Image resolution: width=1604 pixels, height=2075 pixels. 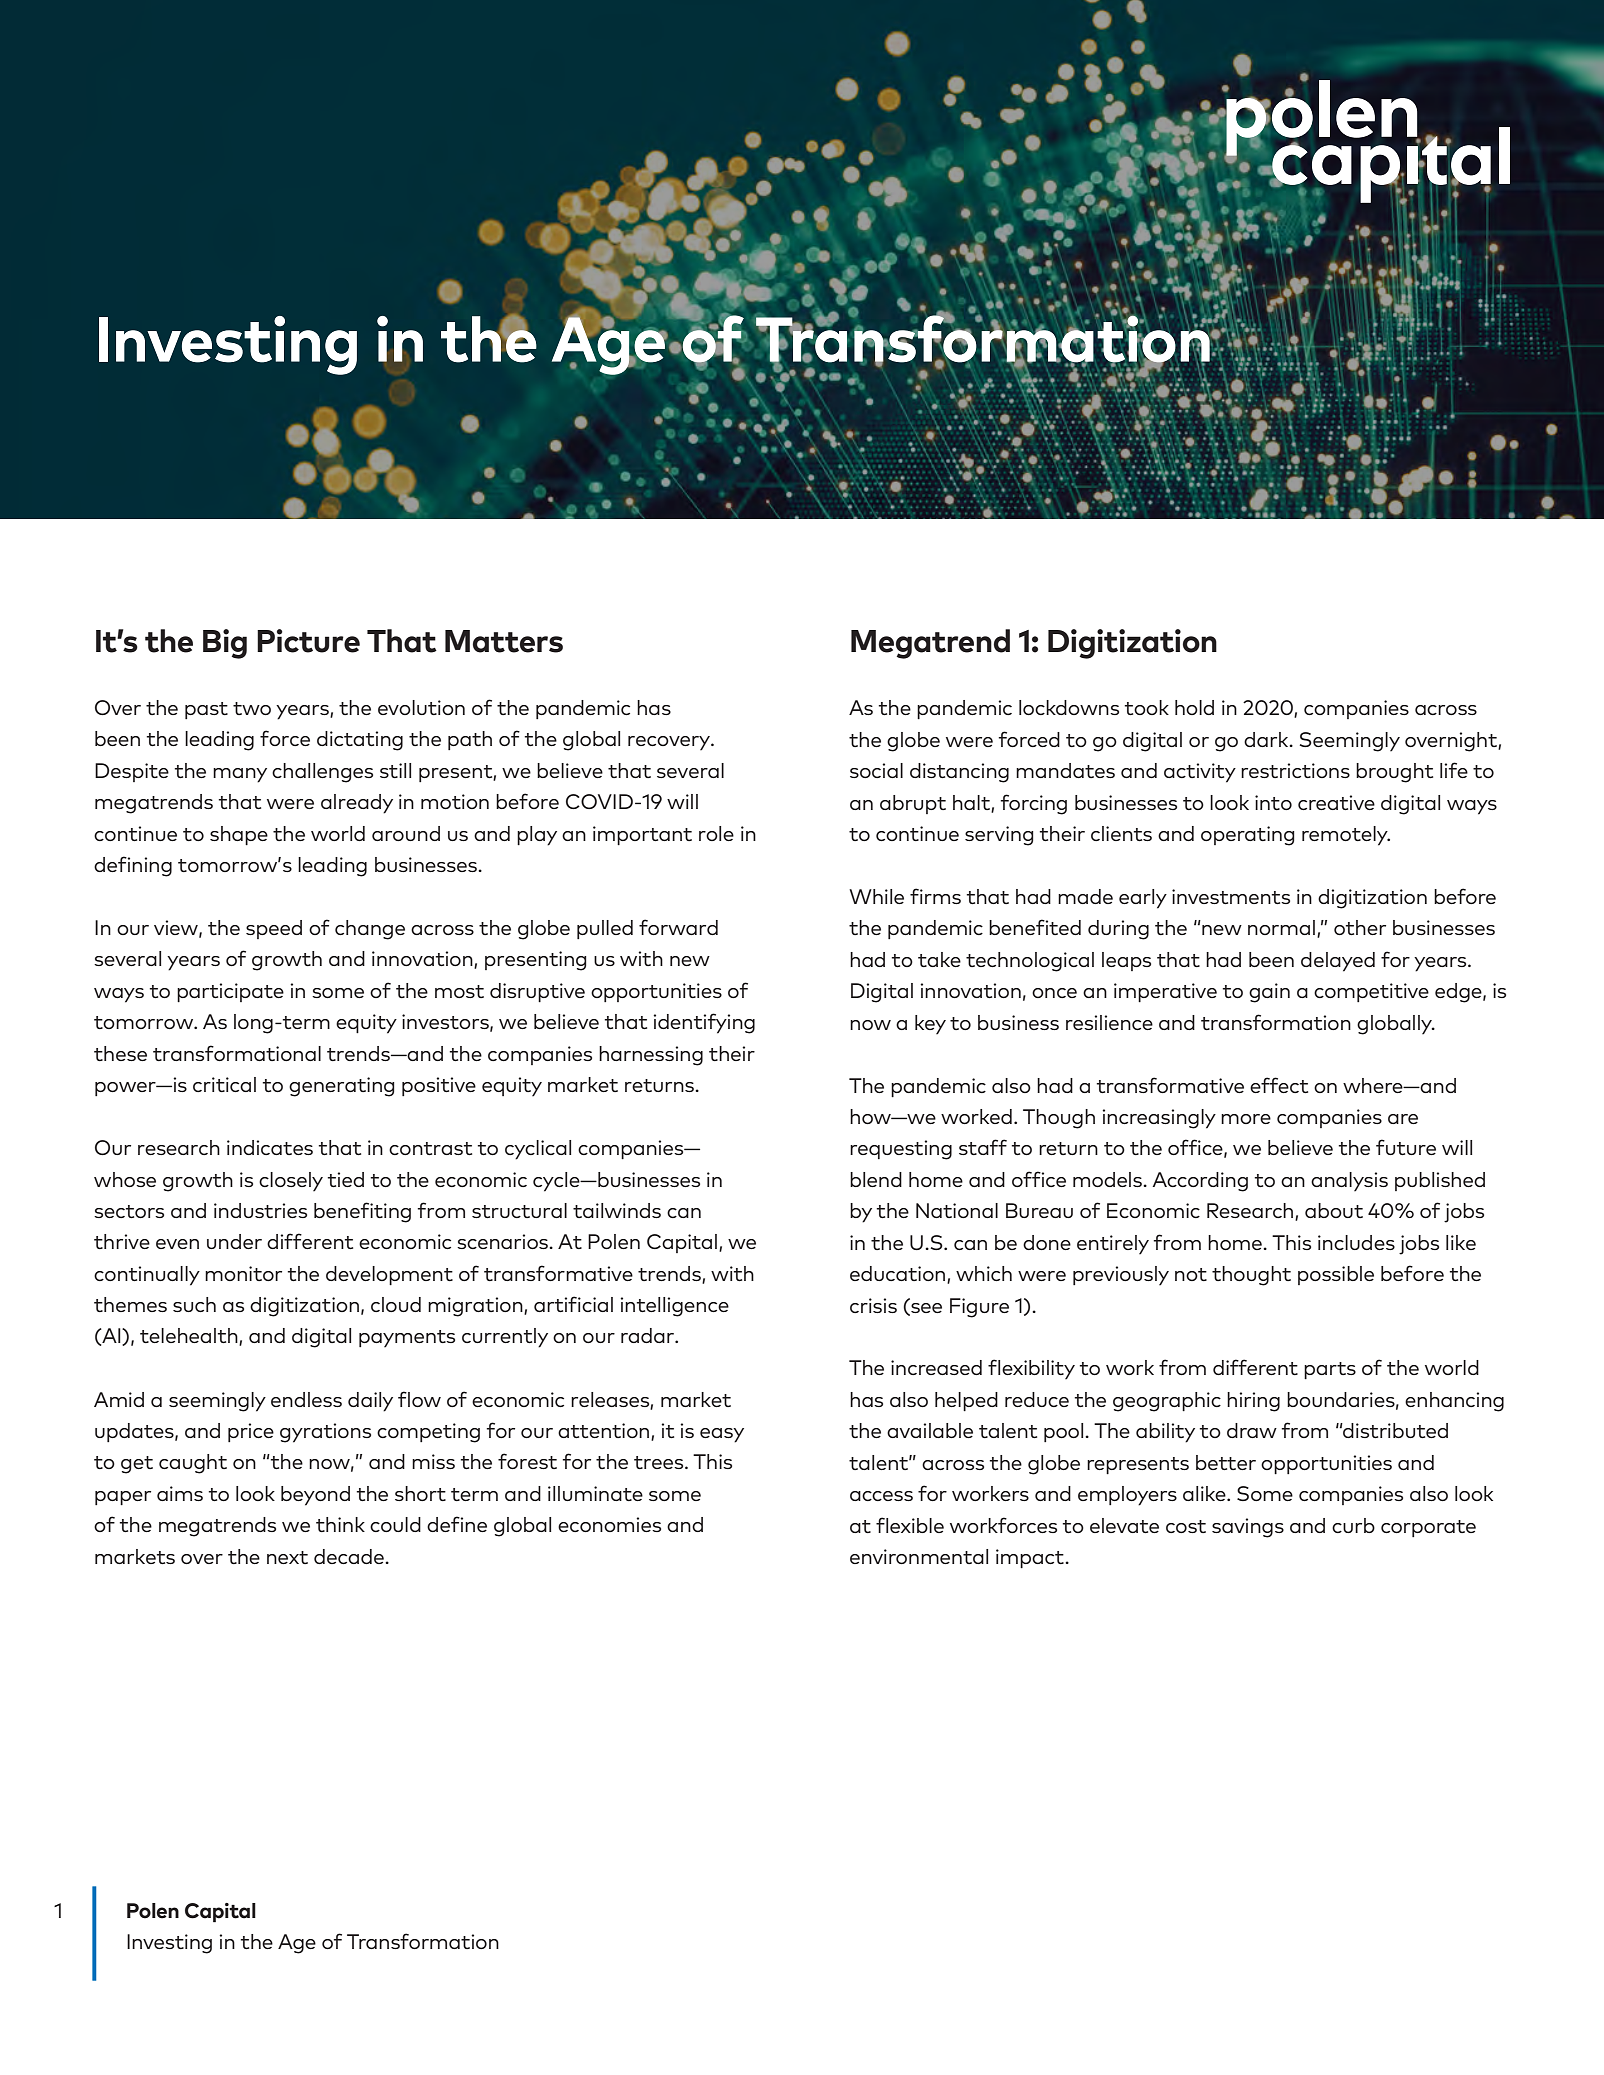 What do you see at coordinates (910, 1525) in the document?
I see `flexible` at bounding box center [910, 1525].
